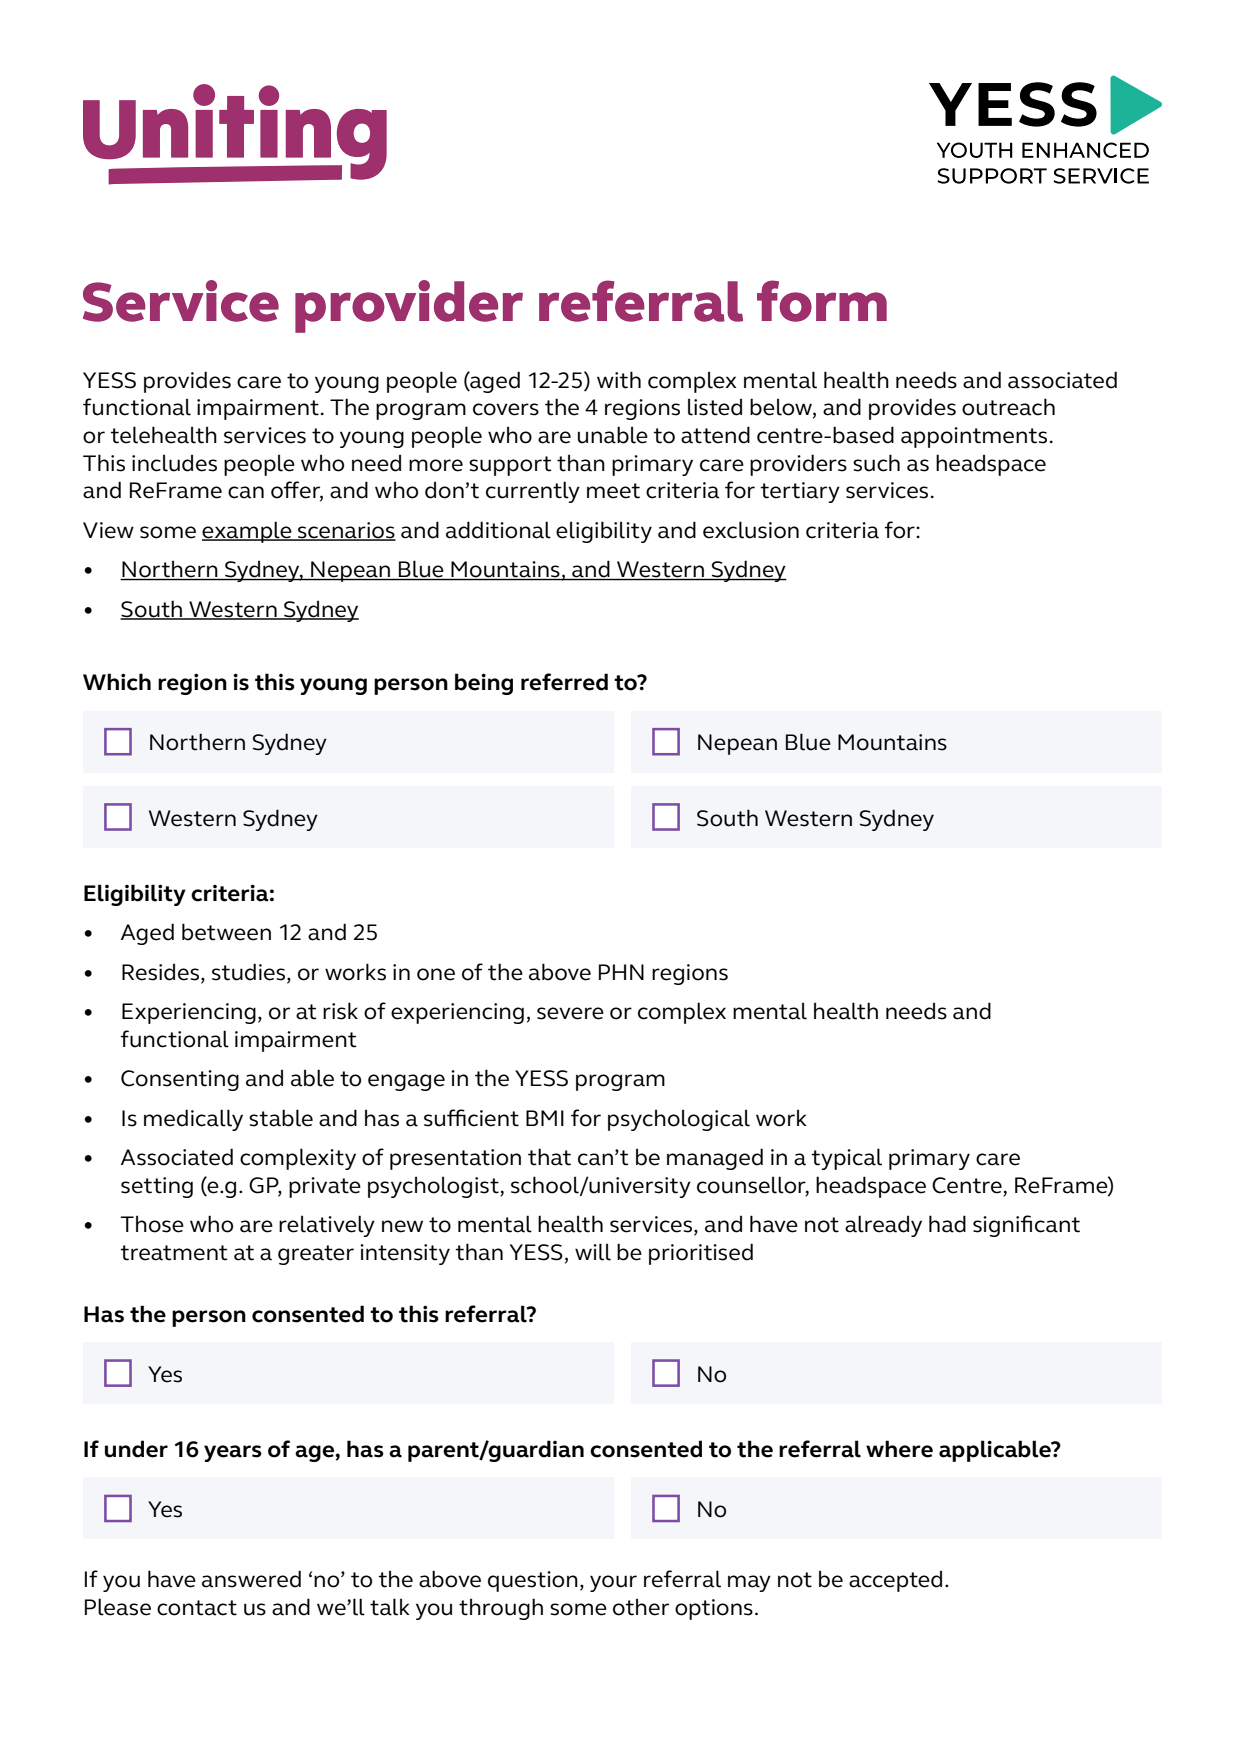  I want to click on already, so click(883, 1226).
